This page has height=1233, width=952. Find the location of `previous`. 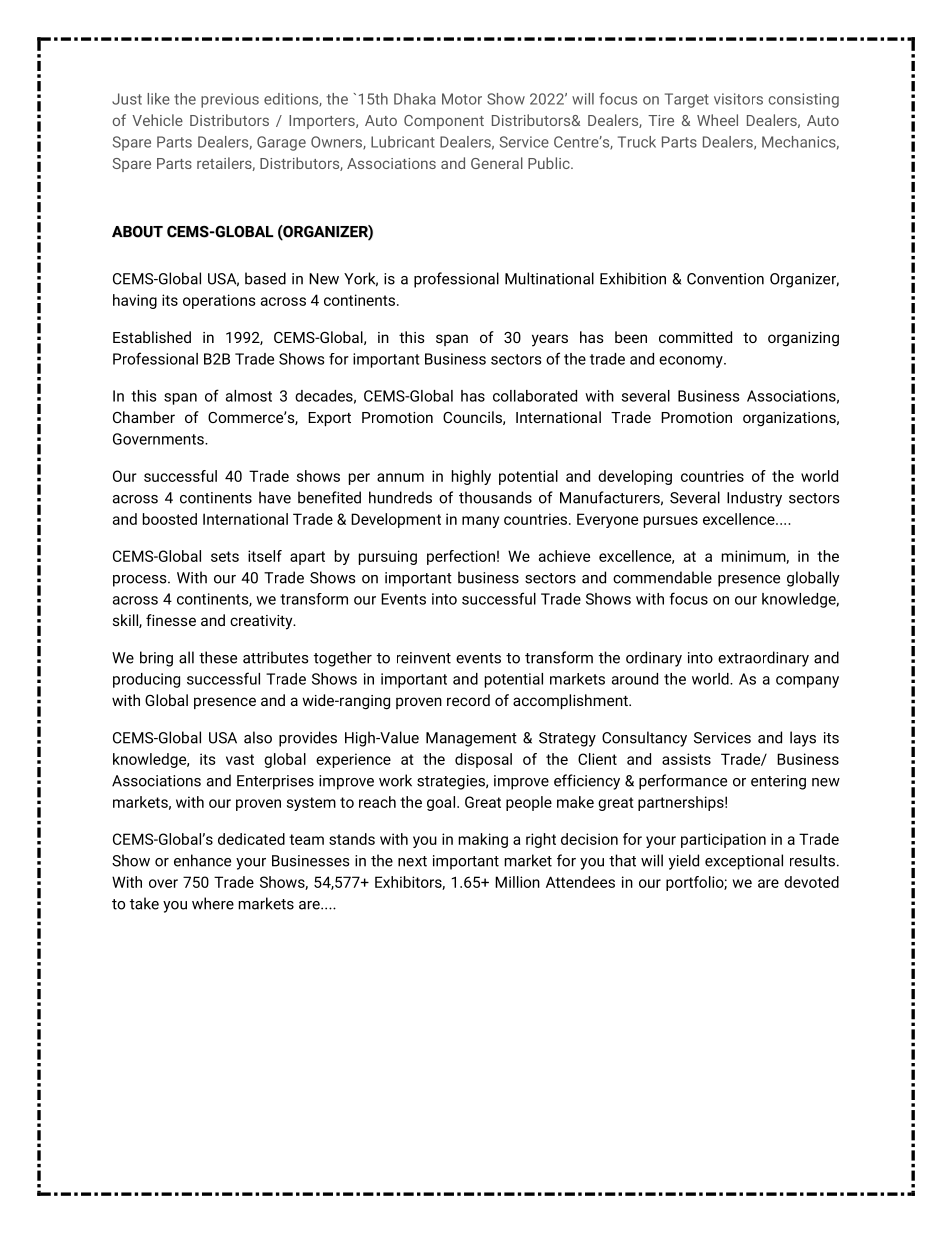

previous is located at coordinates (230, 100).
